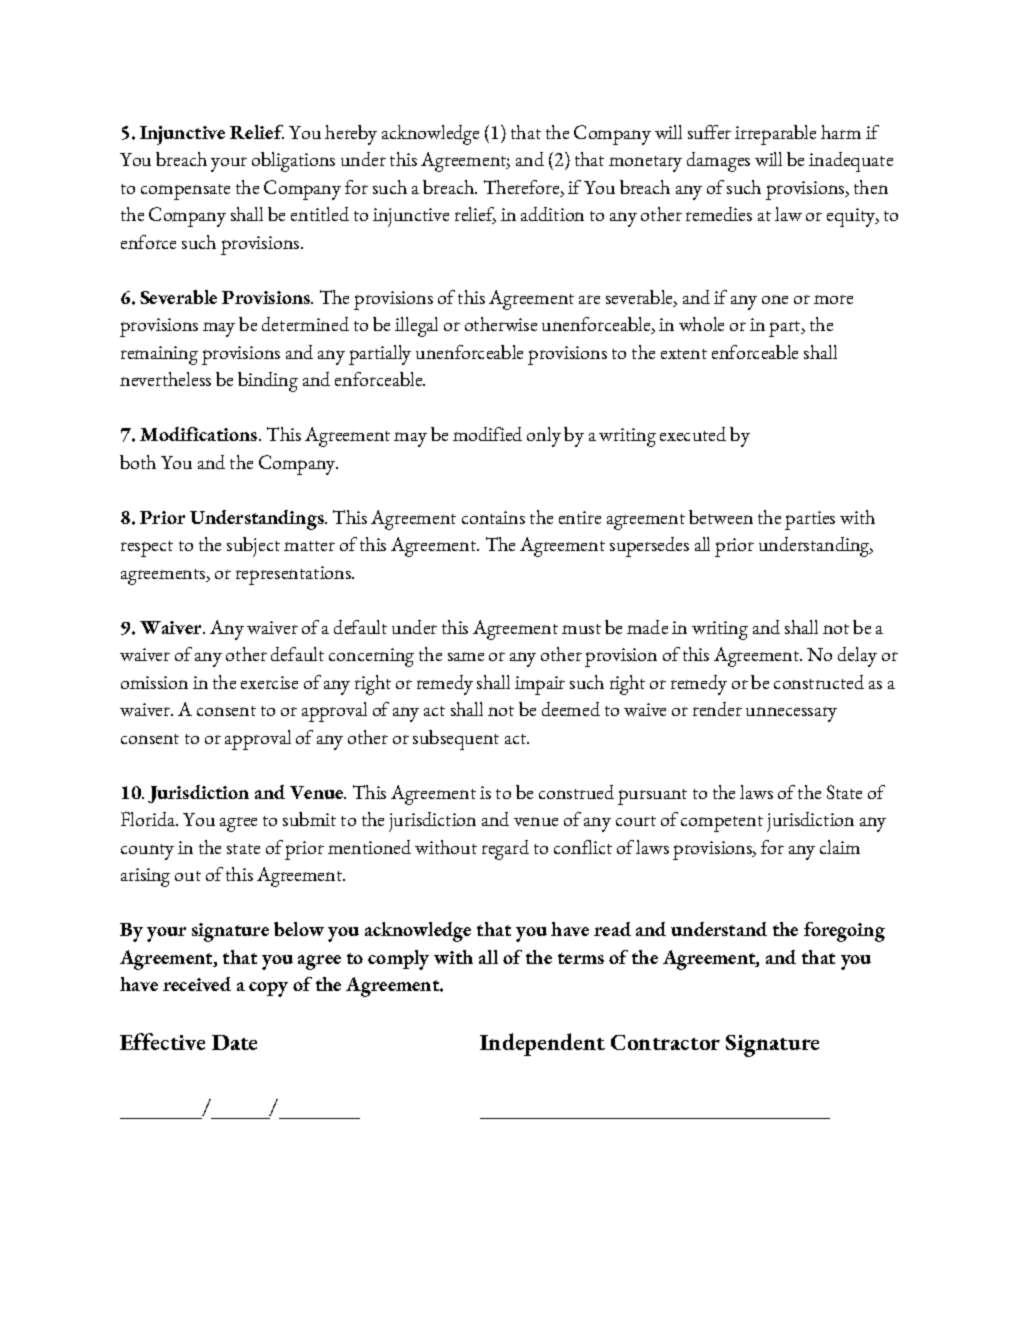  What do you see at coordinates (456, 740) in the screenshot?
I see `subsequent` at bounding box center [456, 740].
